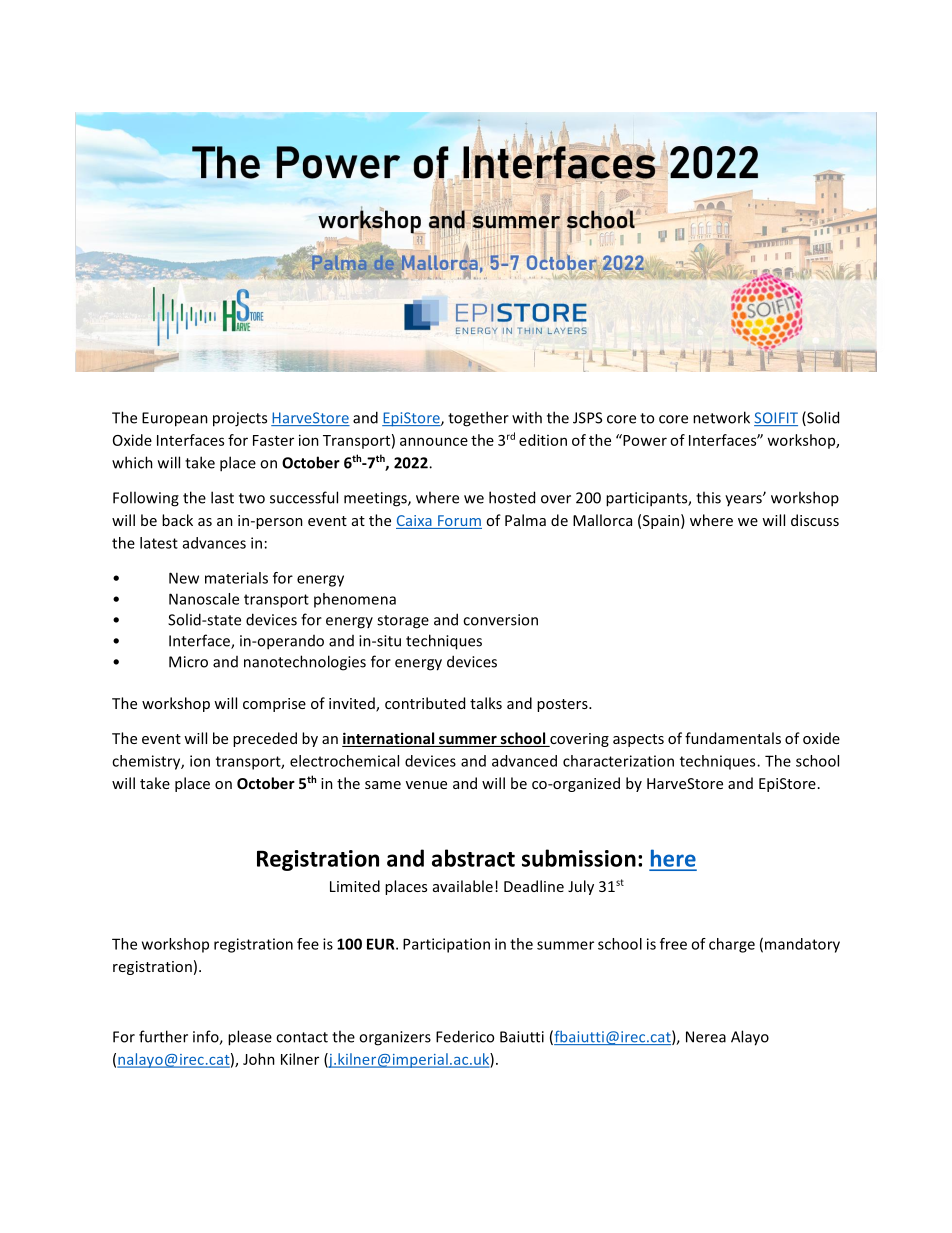 The width and height of the screenshot is (952, 1233). I want to click on Participation, so click(446, 945).
